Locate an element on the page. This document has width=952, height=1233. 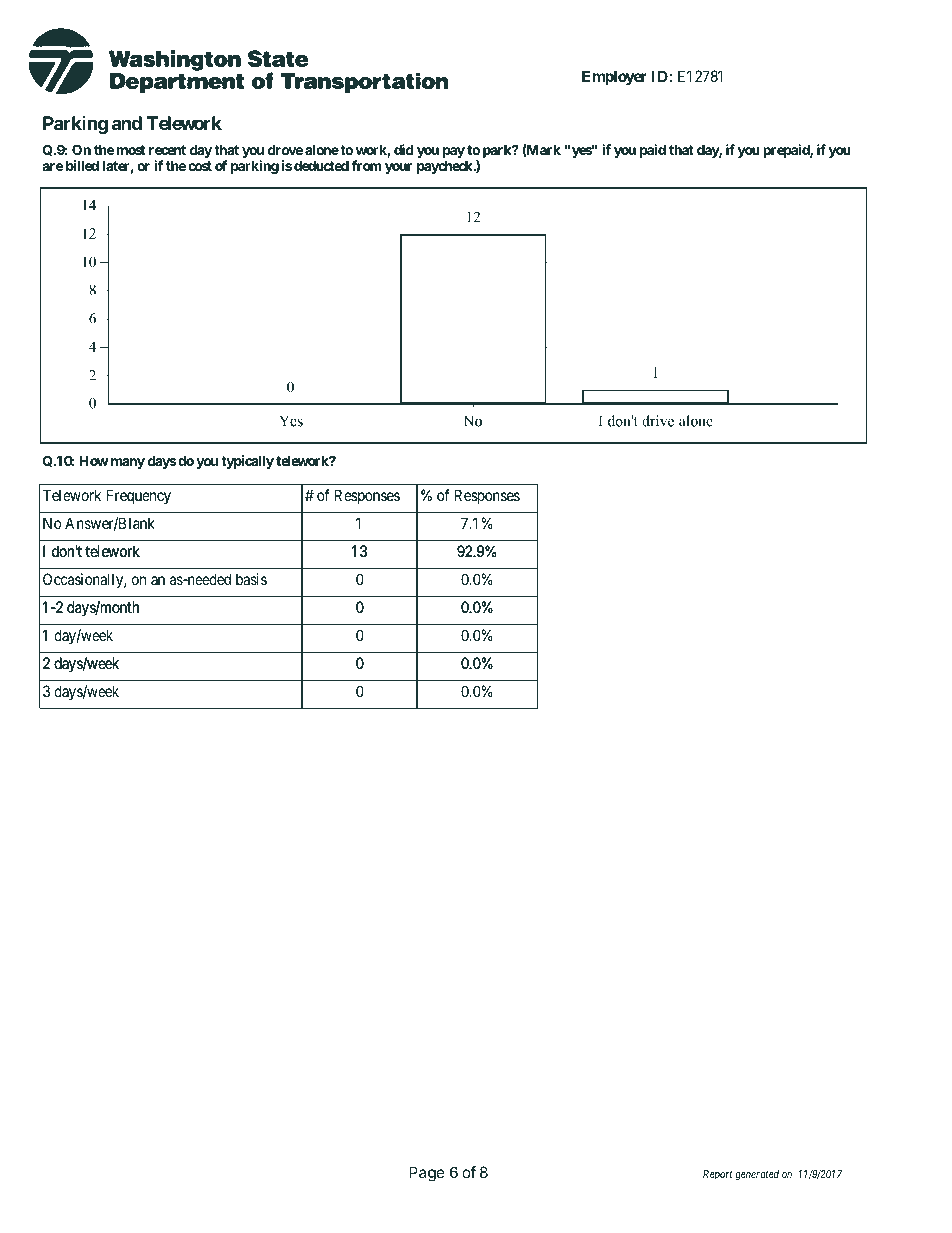
basis is located at coordinates (251, 579).
